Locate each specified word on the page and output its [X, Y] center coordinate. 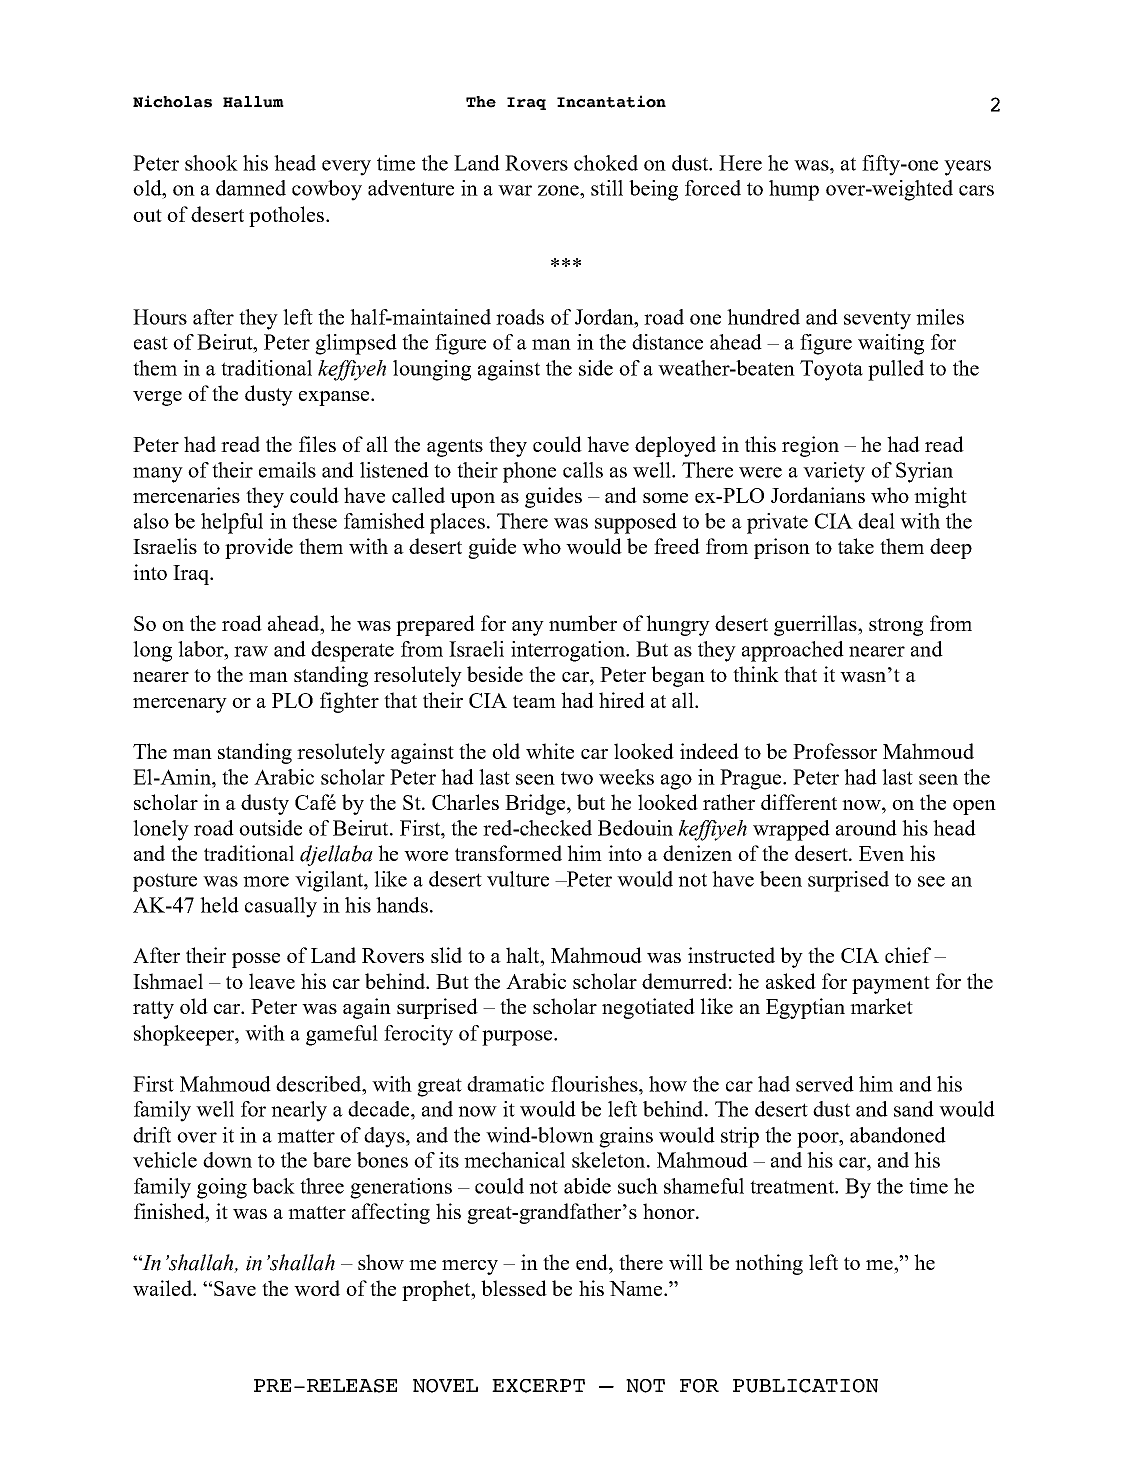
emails [287, 470]
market [881, 1006]
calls [583, 470]
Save [235, 1288]
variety [834, 472]
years [967, 168]
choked [606, 163]
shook [211, 163]
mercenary [180, 705]
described [320, 1084]
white [550, 751]
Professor [835, 751]
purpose [518, 1038]
